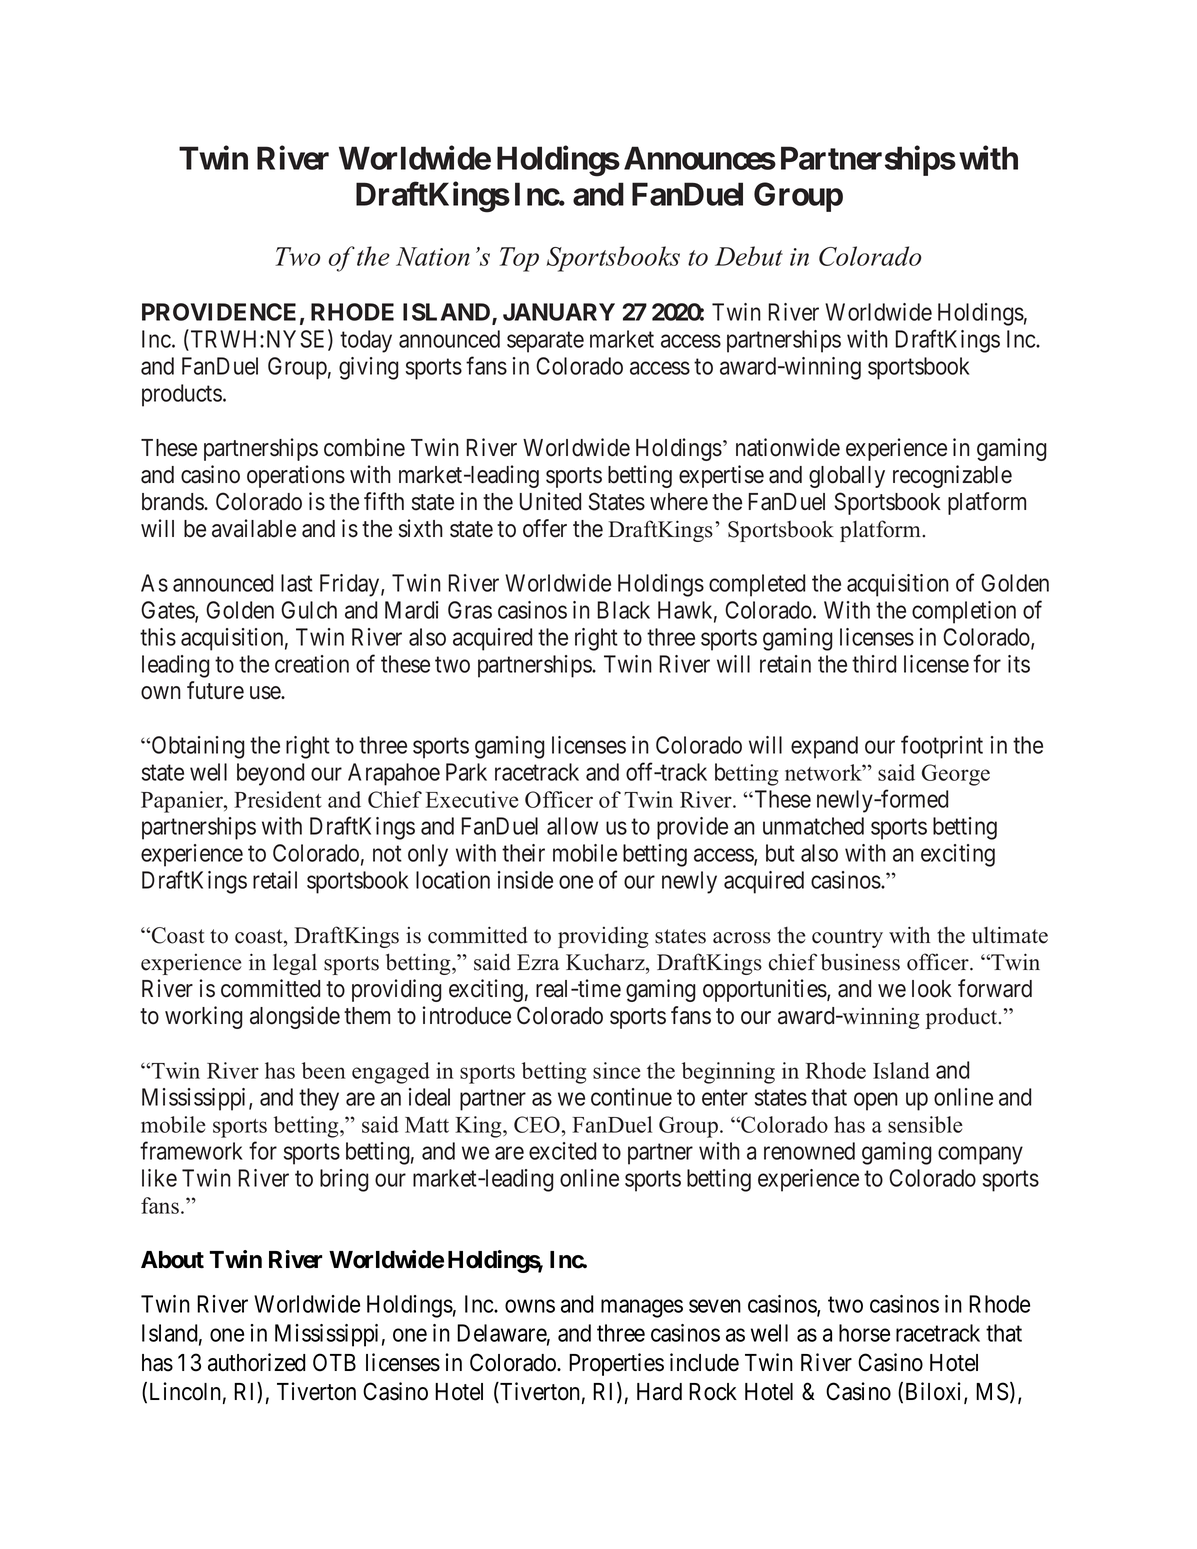 The height and width of the screenshot is (1549, 1197). What do you see at coordinates (559, 312) in the screenshot?
I see `JANUARY` at bounding box center [559, 312].
